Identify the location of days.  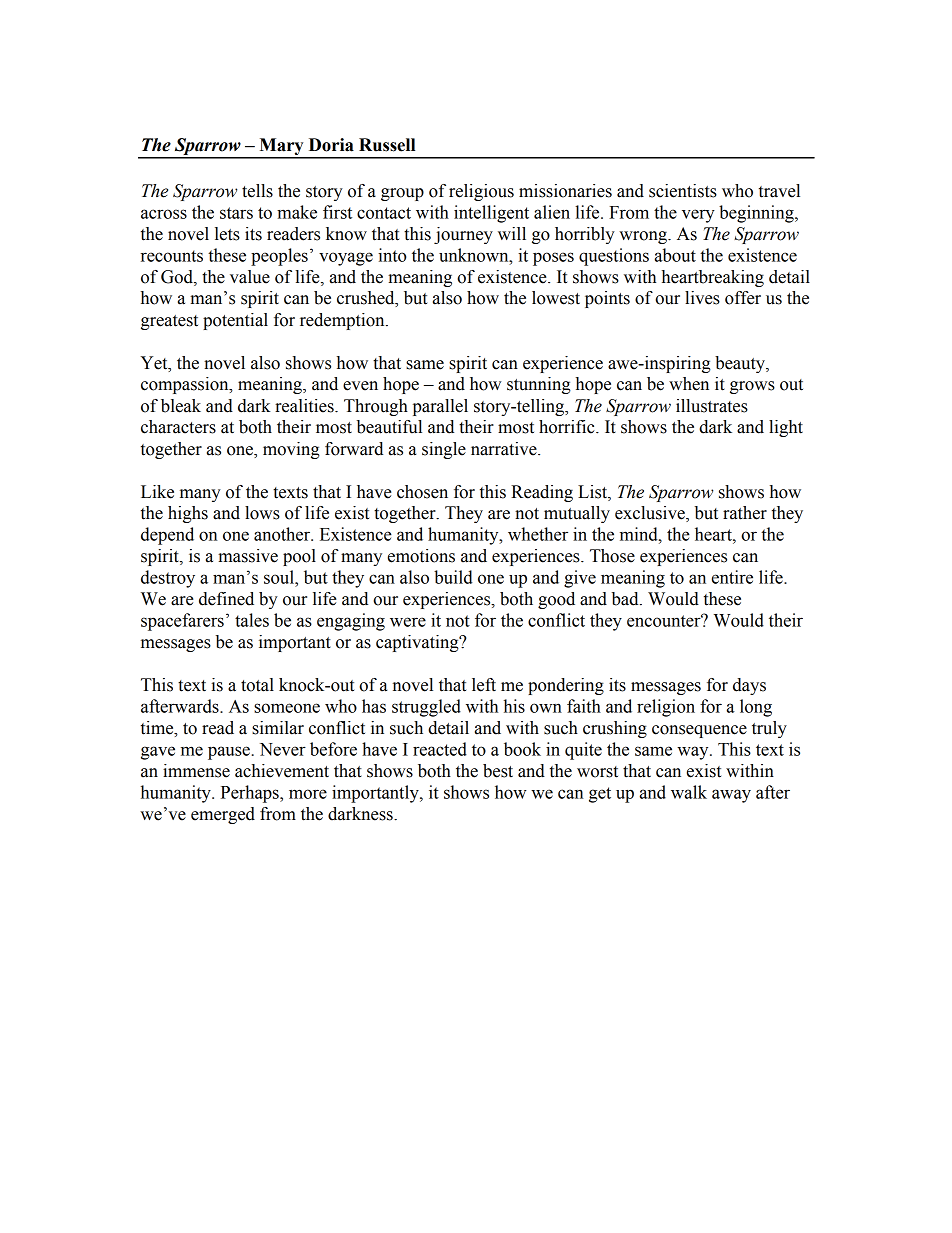
(749, 686).
